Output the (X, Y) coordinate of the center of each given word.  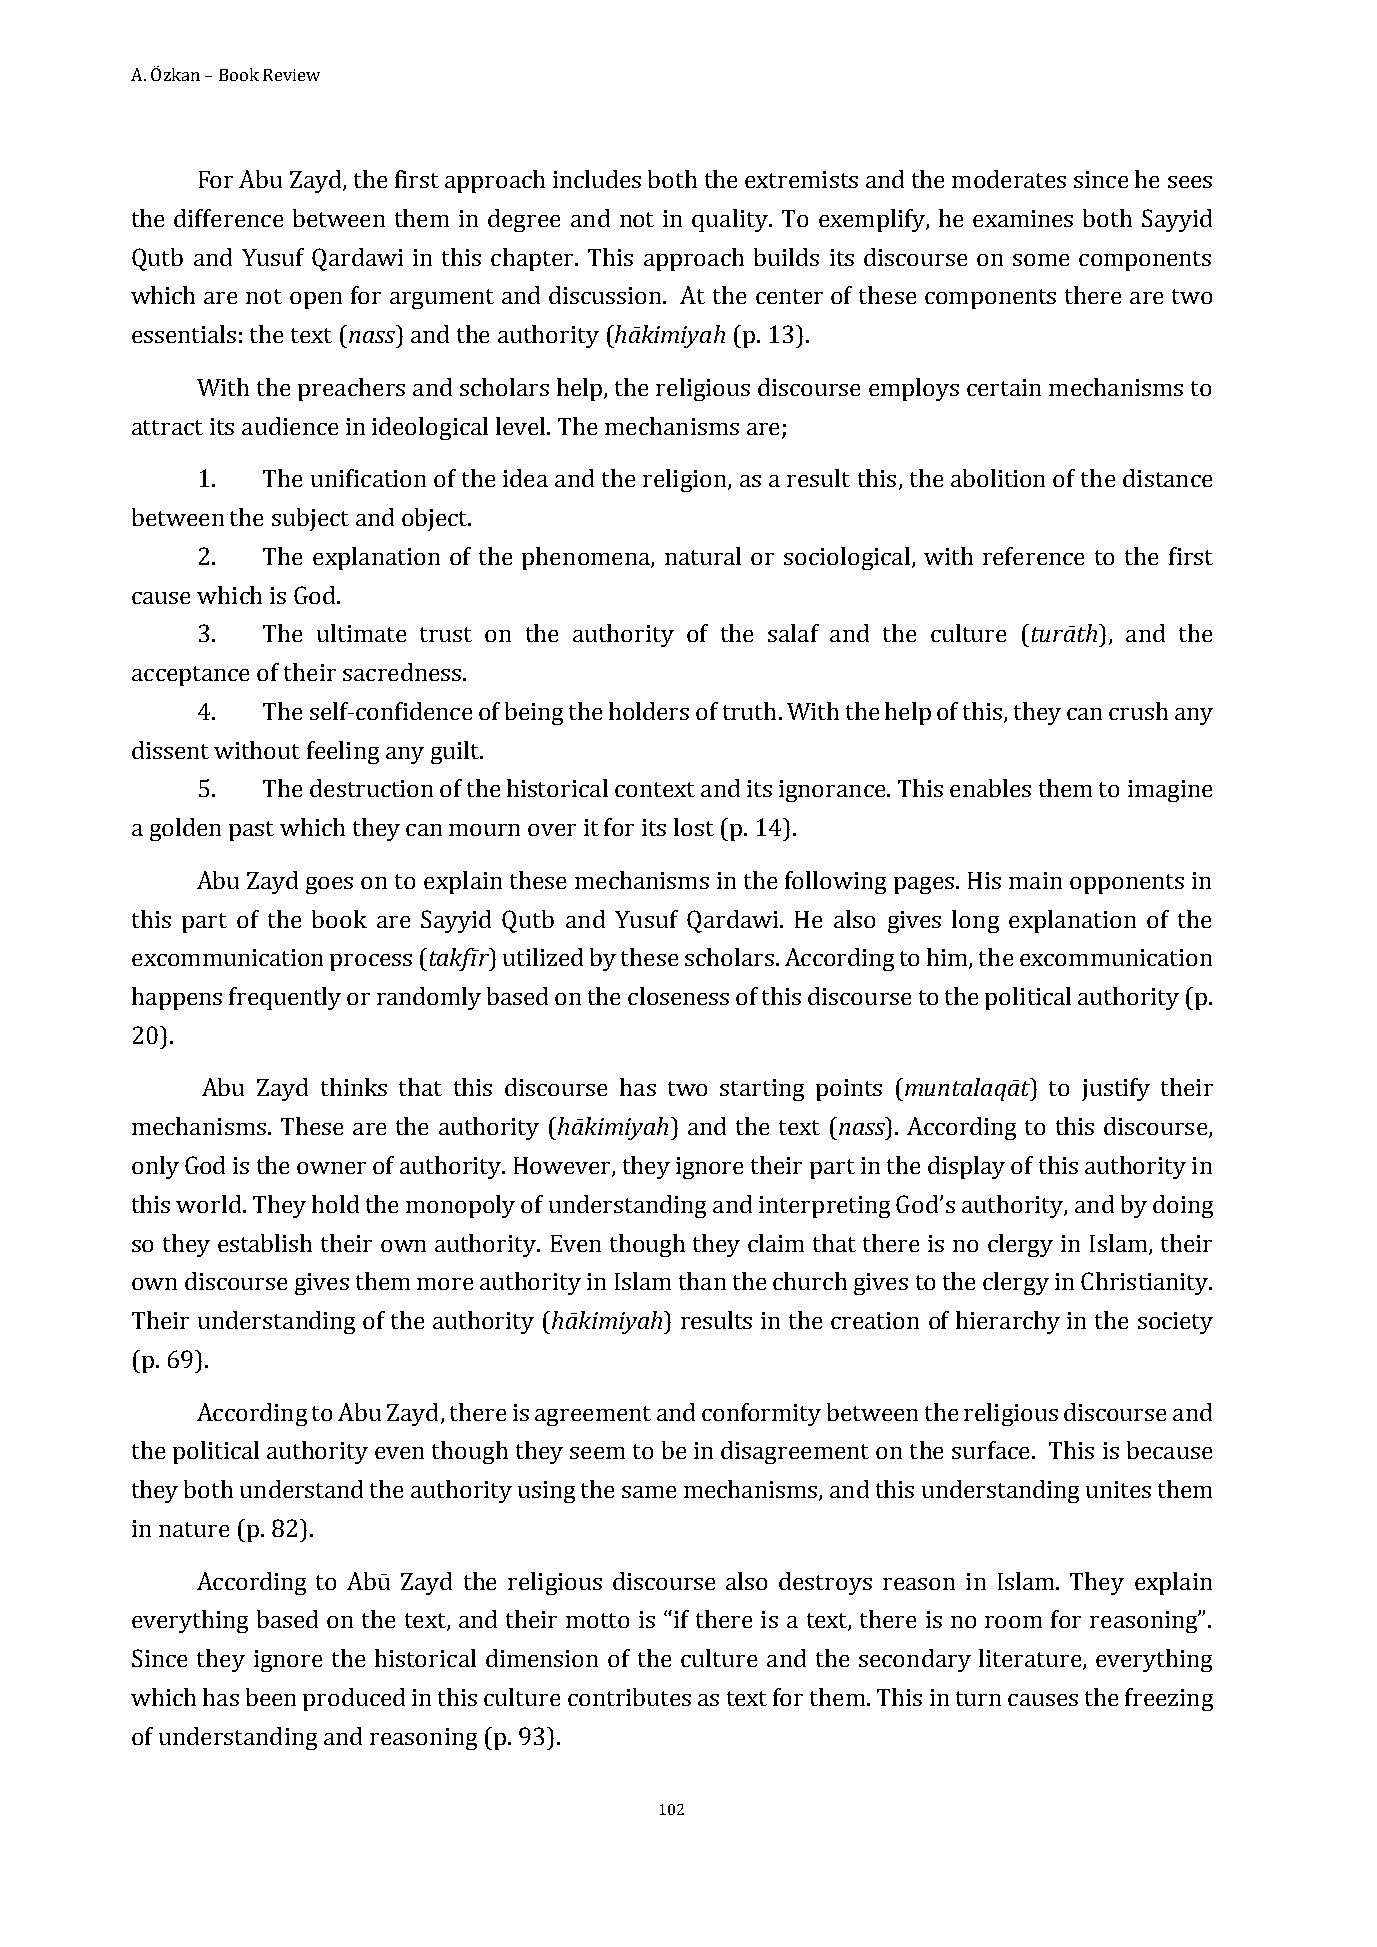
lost (694, 827)
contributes (629, 1697)
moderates (1009, 179)
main (1035, 880)
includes (597, 179)
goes (329, 885)
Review (291, 75)
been (271, 1697)
